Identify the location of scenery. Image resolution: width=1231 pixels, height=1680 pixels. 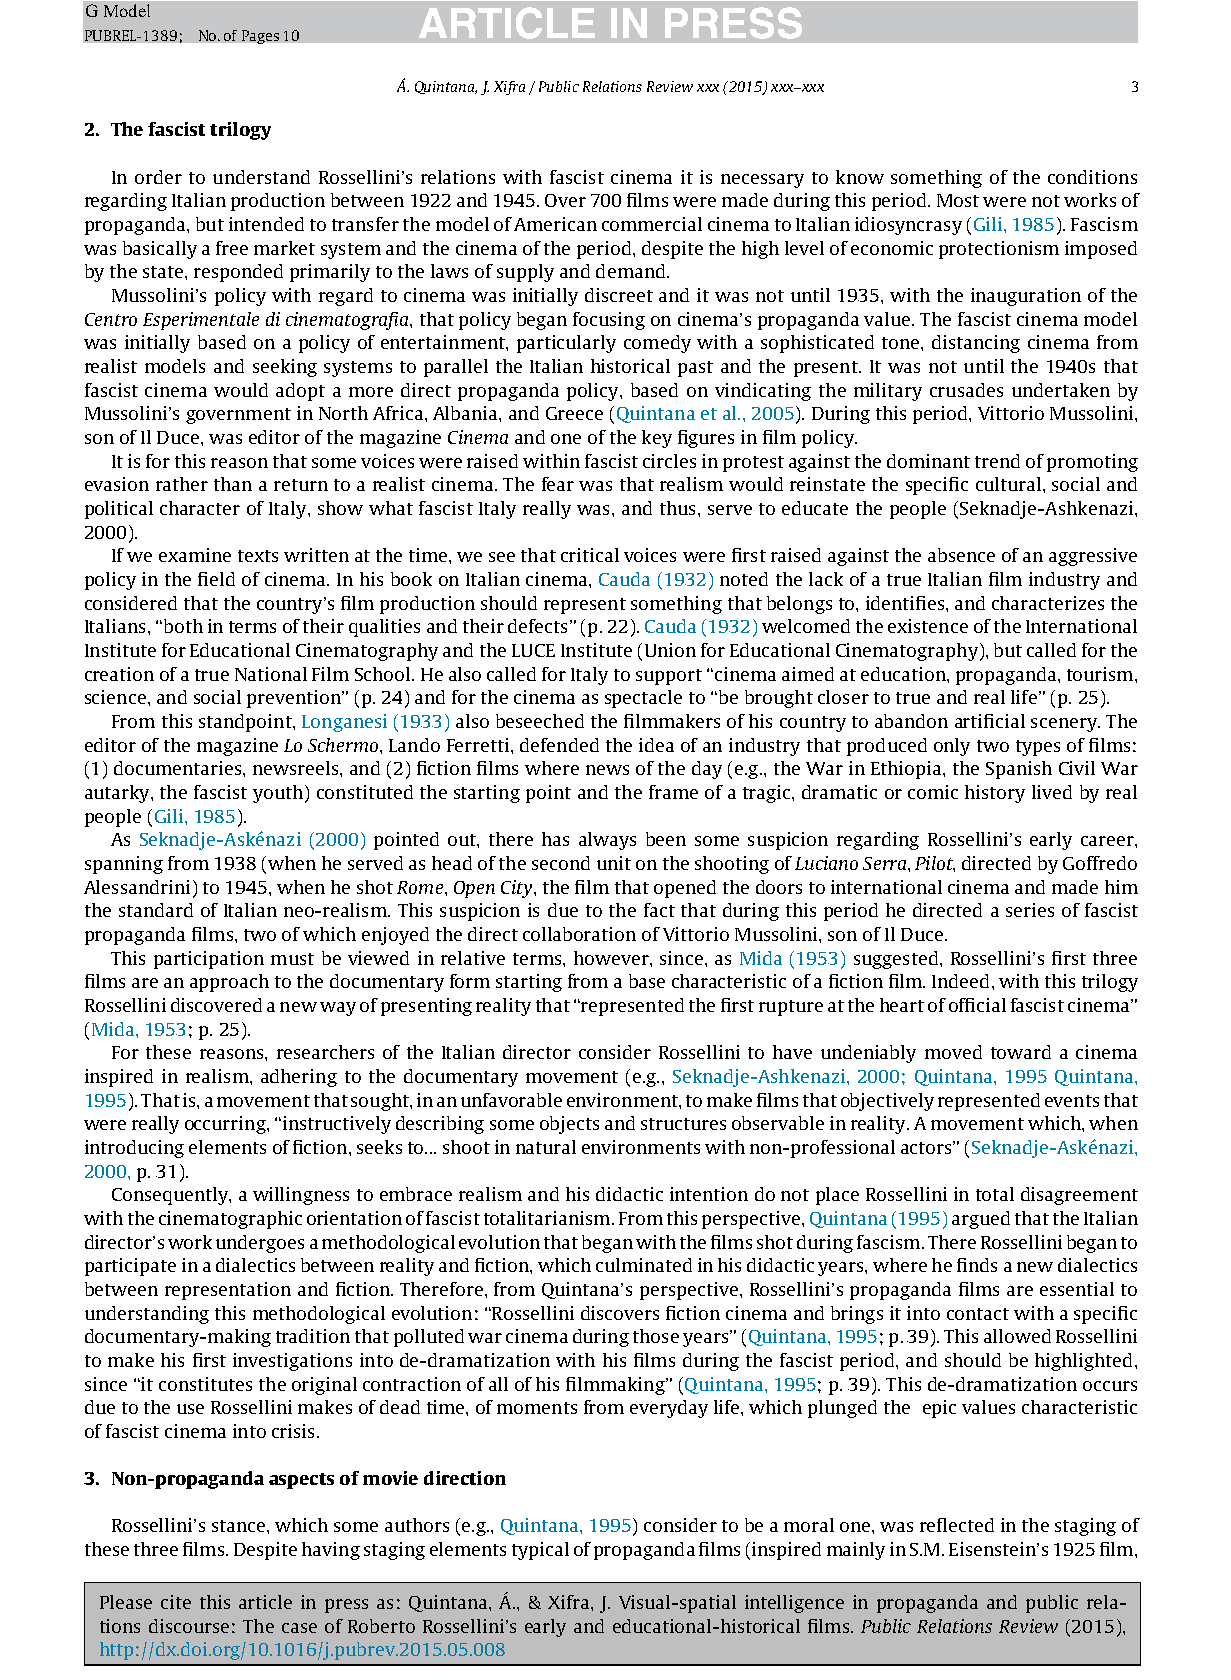
(1065, 725).
